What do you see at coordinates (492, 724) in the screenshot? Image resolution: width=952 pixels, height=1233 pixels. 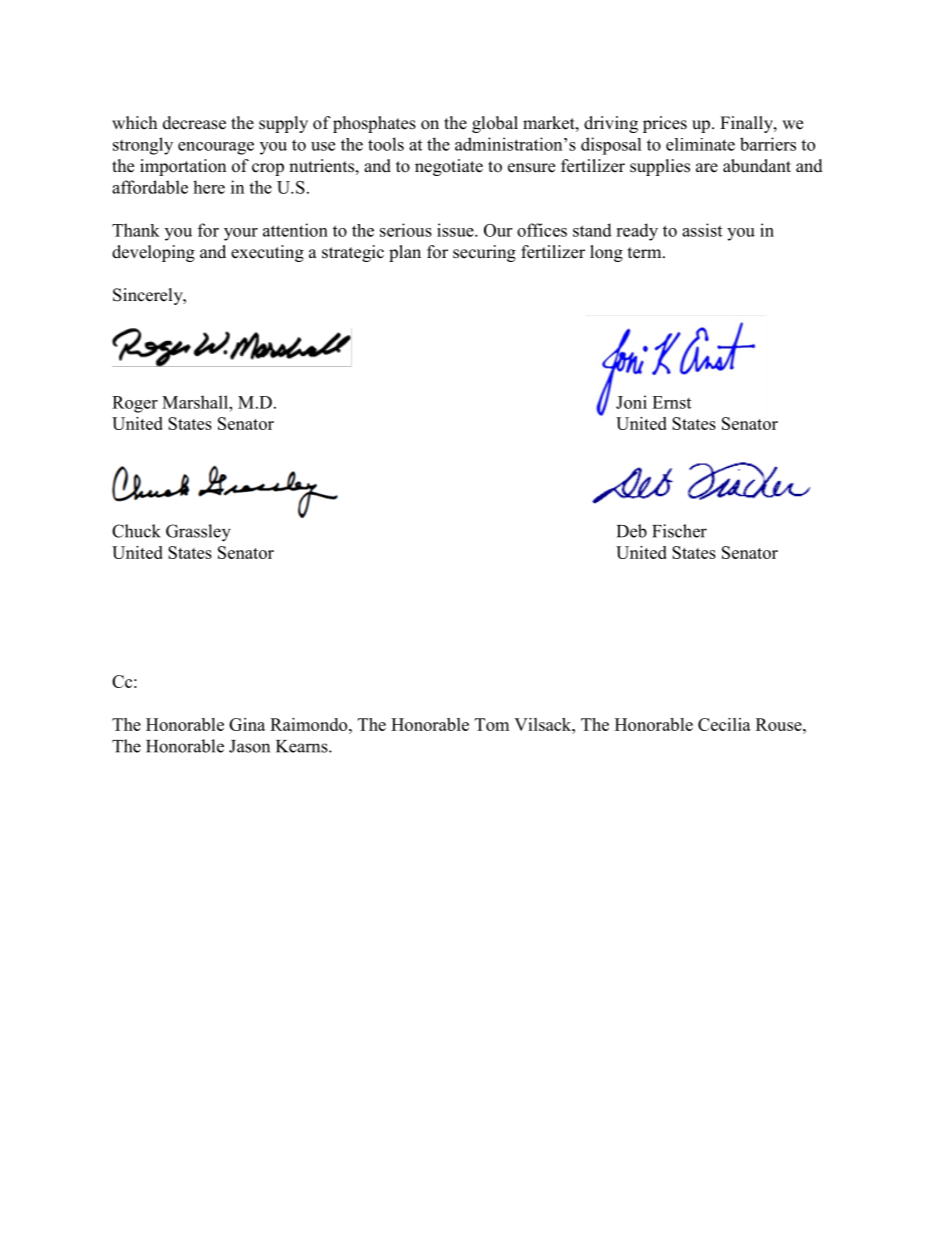 I see `Tom` at bounding box center [492, 724].
